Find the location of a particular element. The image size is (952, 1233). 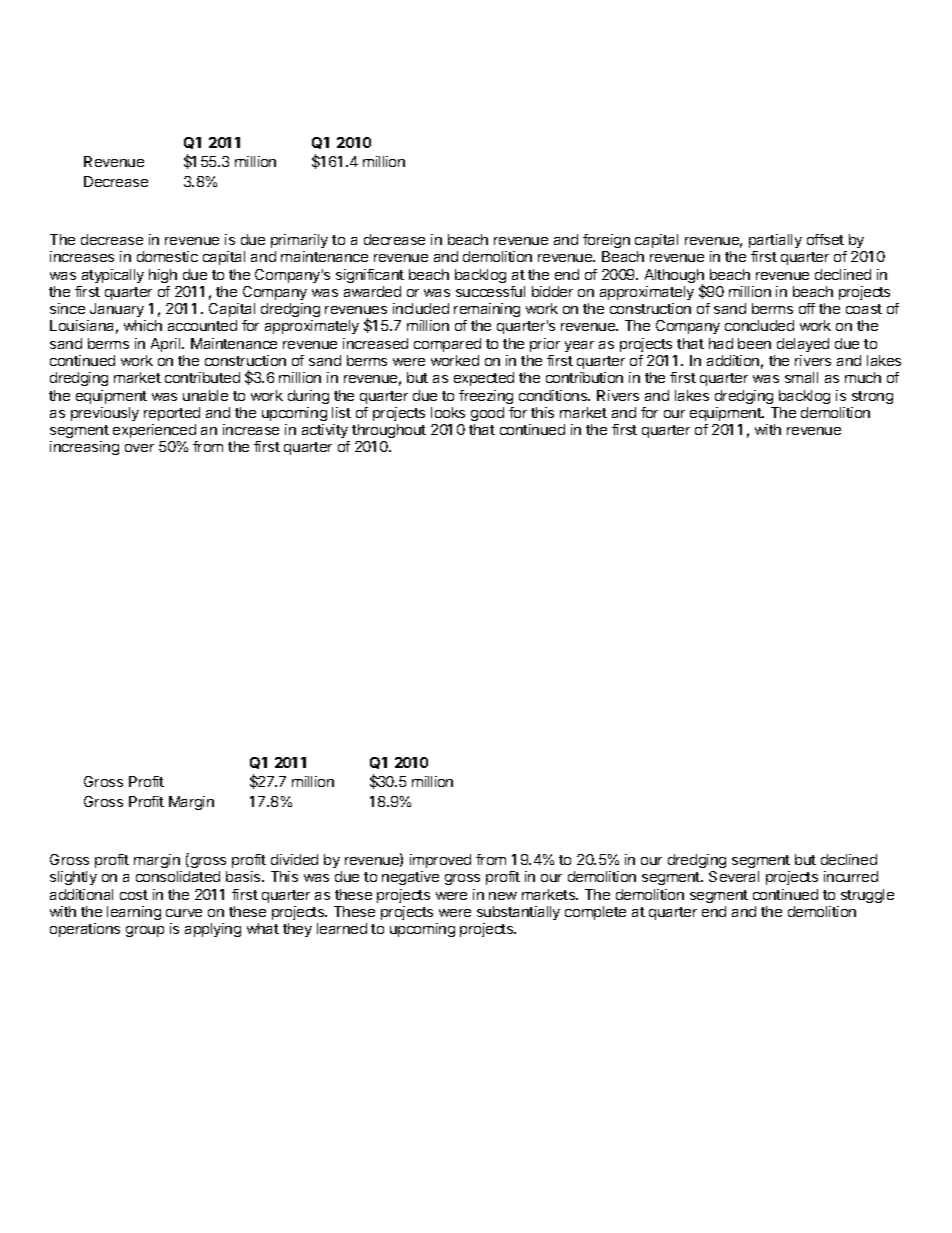

successful is located at coordinates (490, 291).
